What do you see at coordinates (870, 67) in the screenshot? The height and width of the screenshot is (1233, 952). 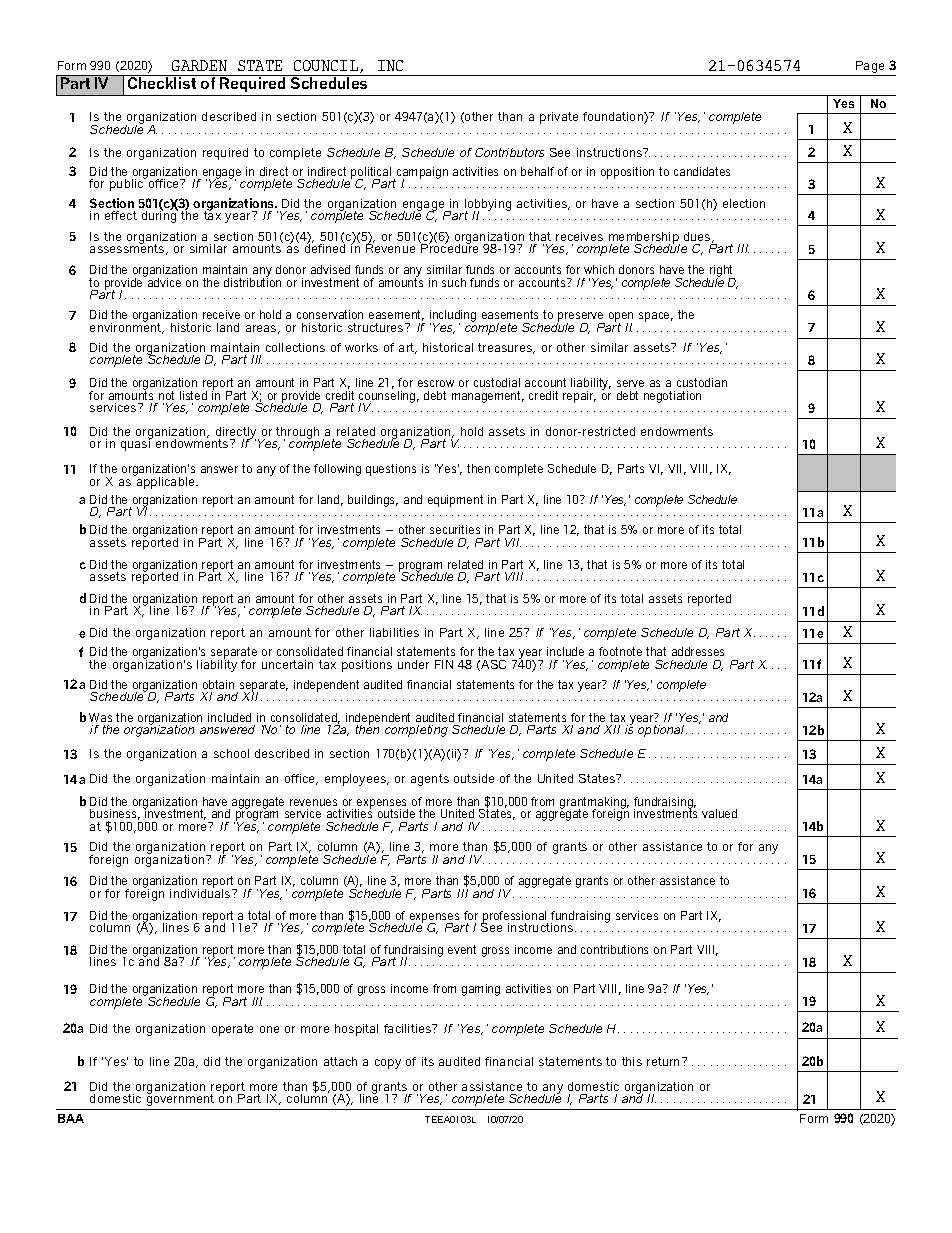 I see `Page` at bounding box center [870, 67].
